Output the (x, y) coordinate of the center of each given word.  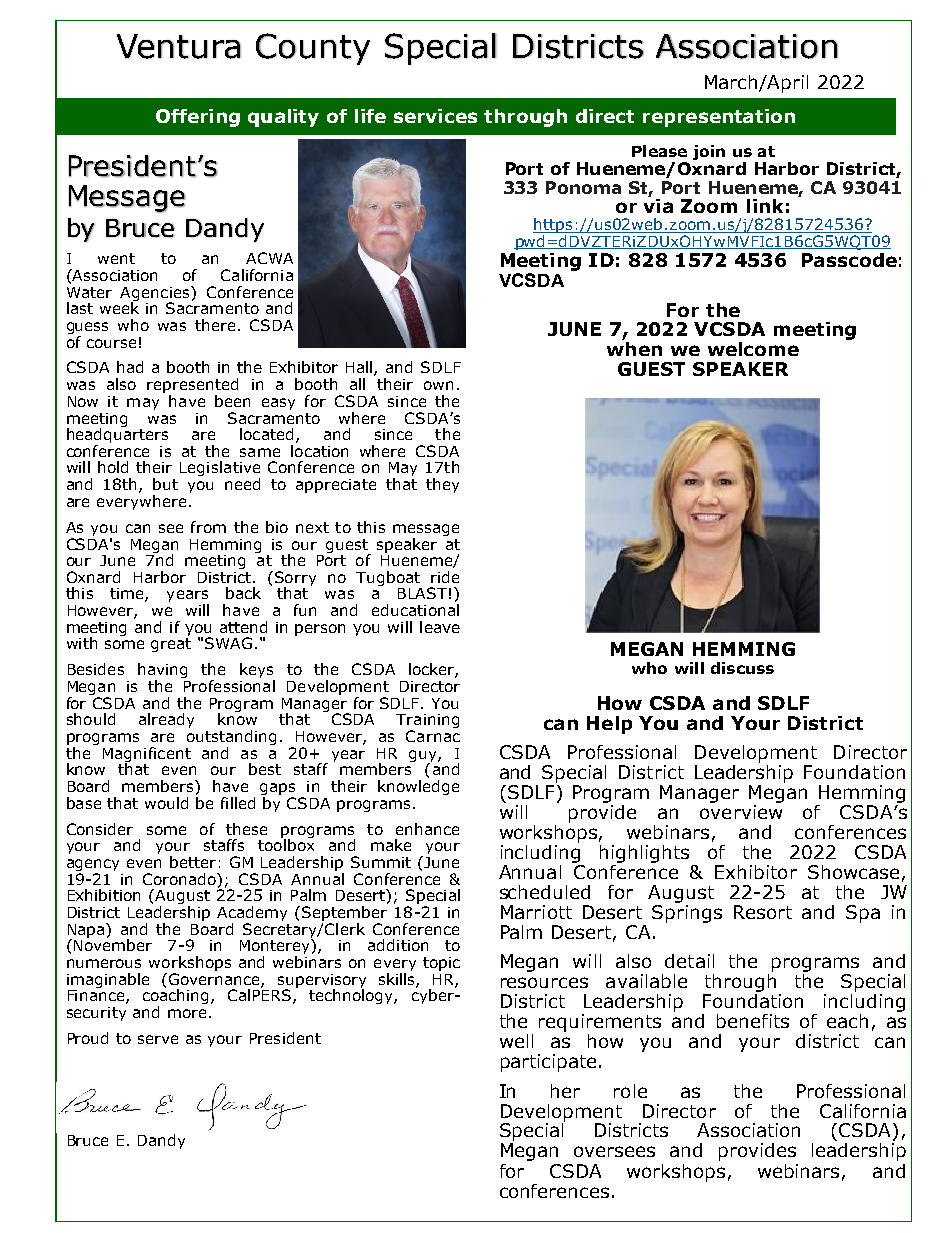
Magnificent (147, 755)
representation (719, 118)
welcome (753, 349)
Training (427, 722)
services (435, 116)
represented (192, 387)
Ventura (179, 46)
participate (548, 1063)
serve (158, 1039)
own (438, 385)
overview (741, 812)
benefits (753, 1021)
